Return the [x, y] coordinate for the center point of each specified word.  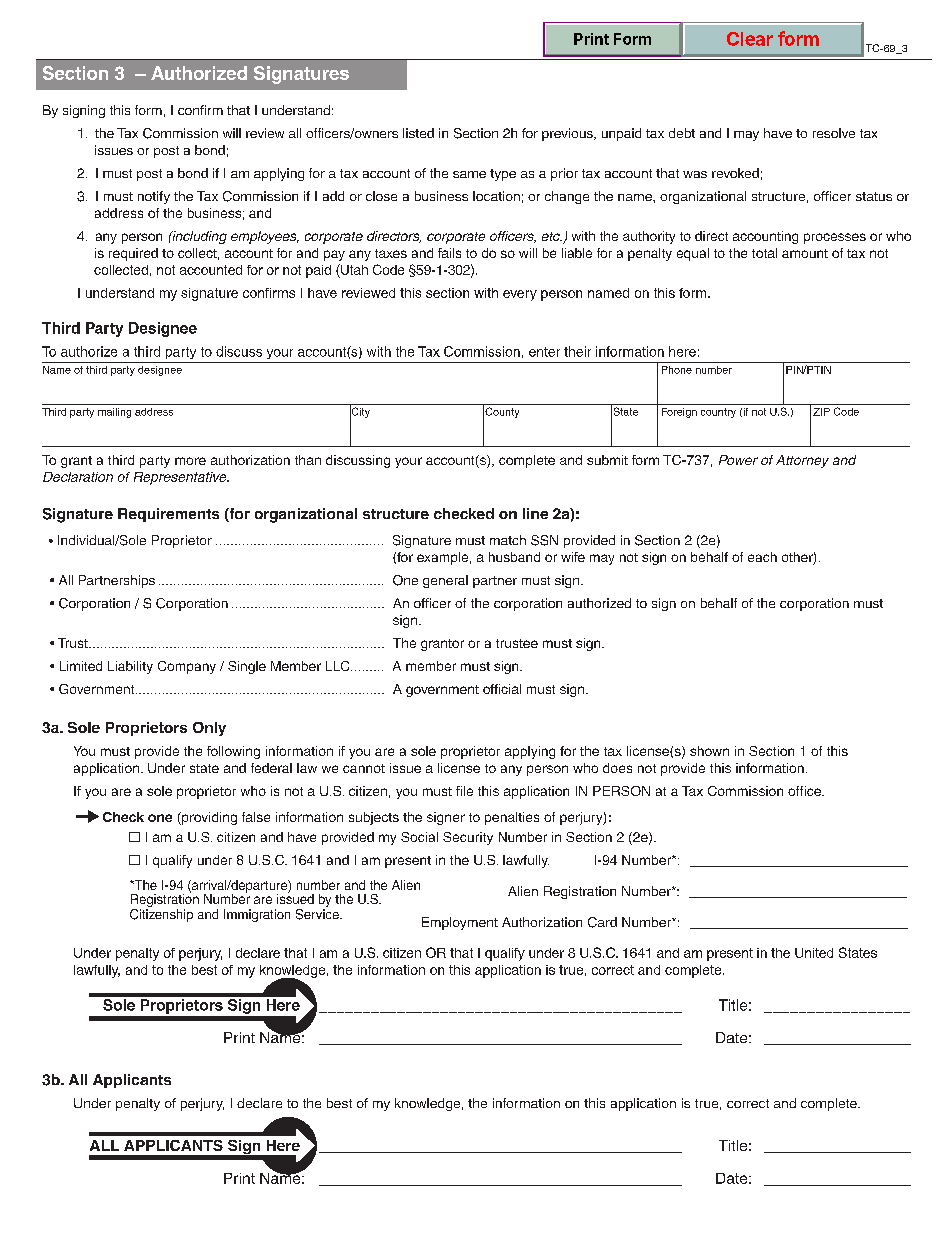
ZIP [821, 412]
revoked [735, 173]
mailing [114, 413]
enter [544, 352]
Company [187, 667]
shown [709, 751]
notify [154, 197]
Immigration [257, 915]
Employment [460, 923]
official [502, 689]
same [469, 174]
